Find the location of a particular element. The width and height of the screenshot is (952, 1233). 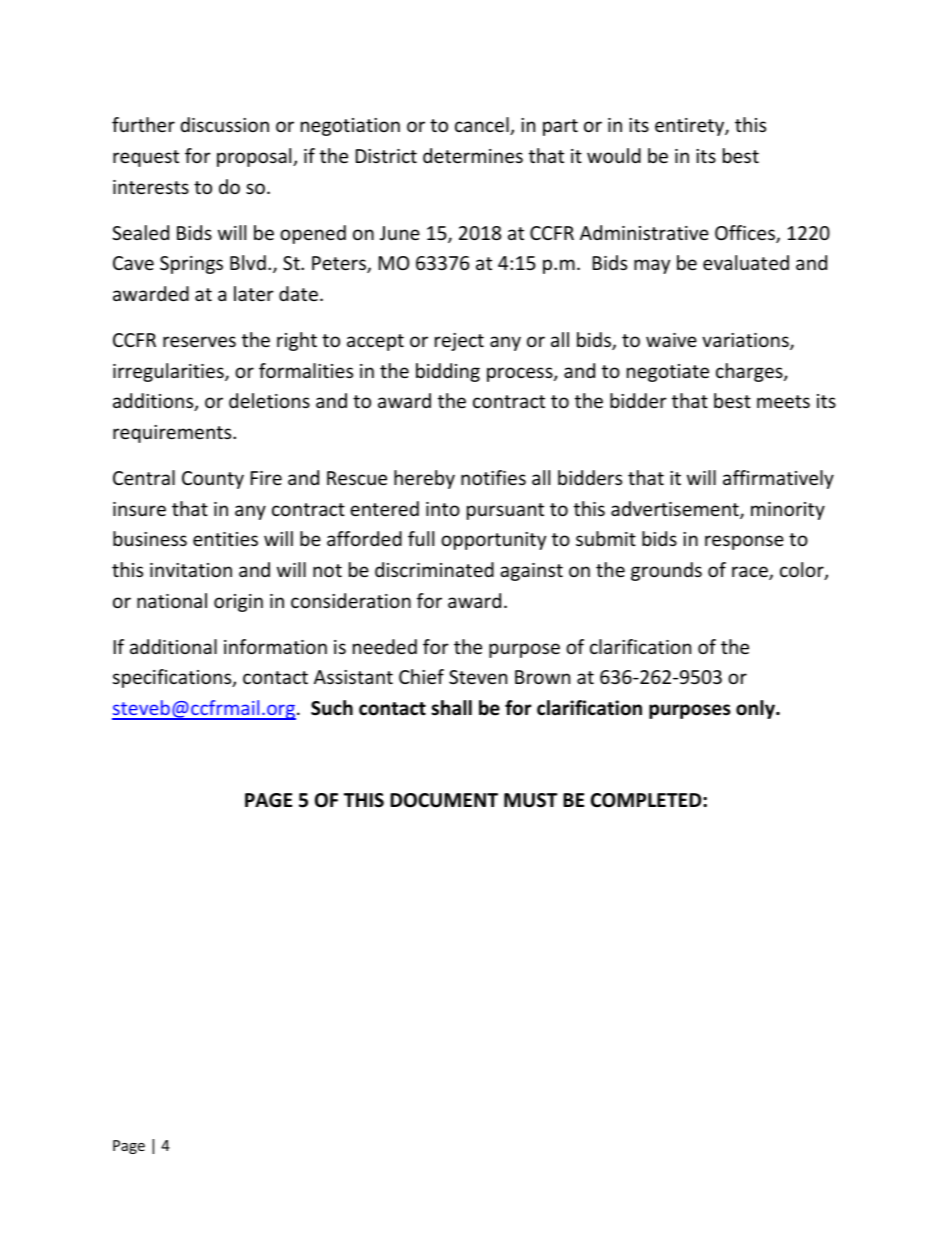

later is located at coordinates (254, 293).
